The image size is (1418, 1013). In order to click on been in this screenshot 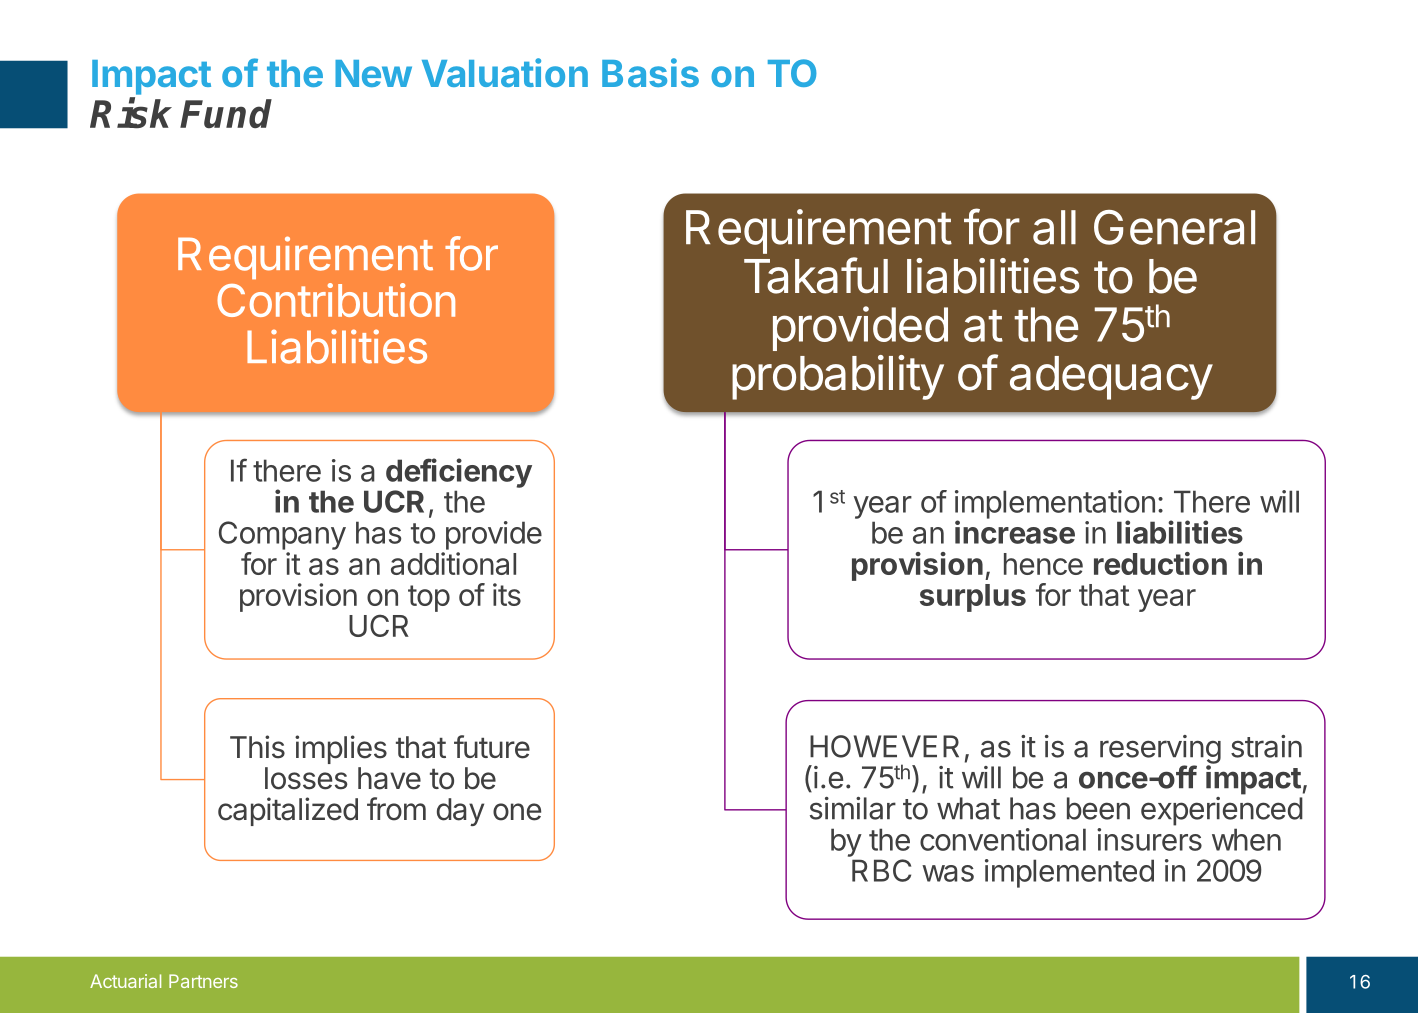, I will do `click(1098, 808)`.
